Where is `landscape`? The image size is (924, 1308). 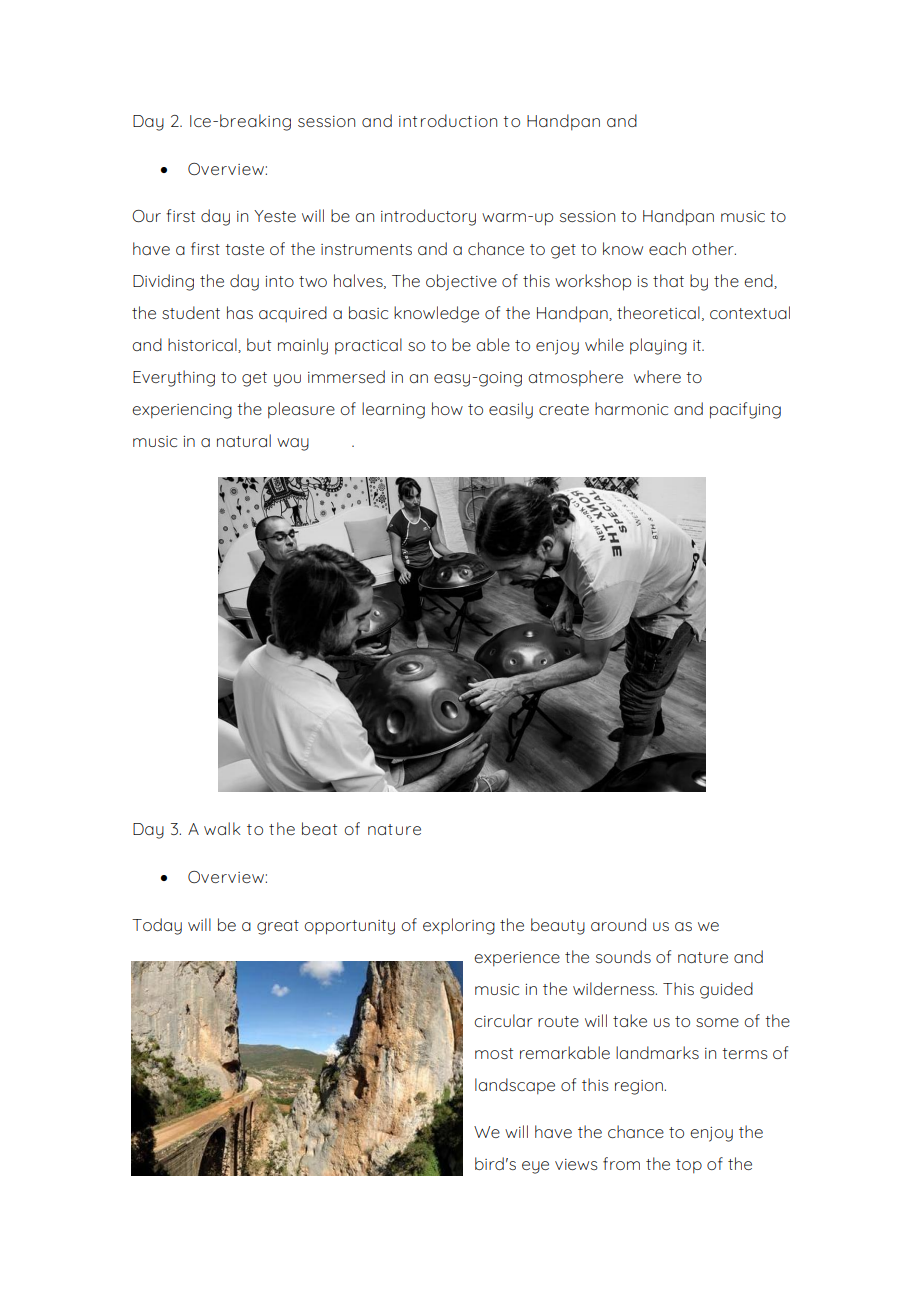
landscape is located at coordinates (515, 1086).
